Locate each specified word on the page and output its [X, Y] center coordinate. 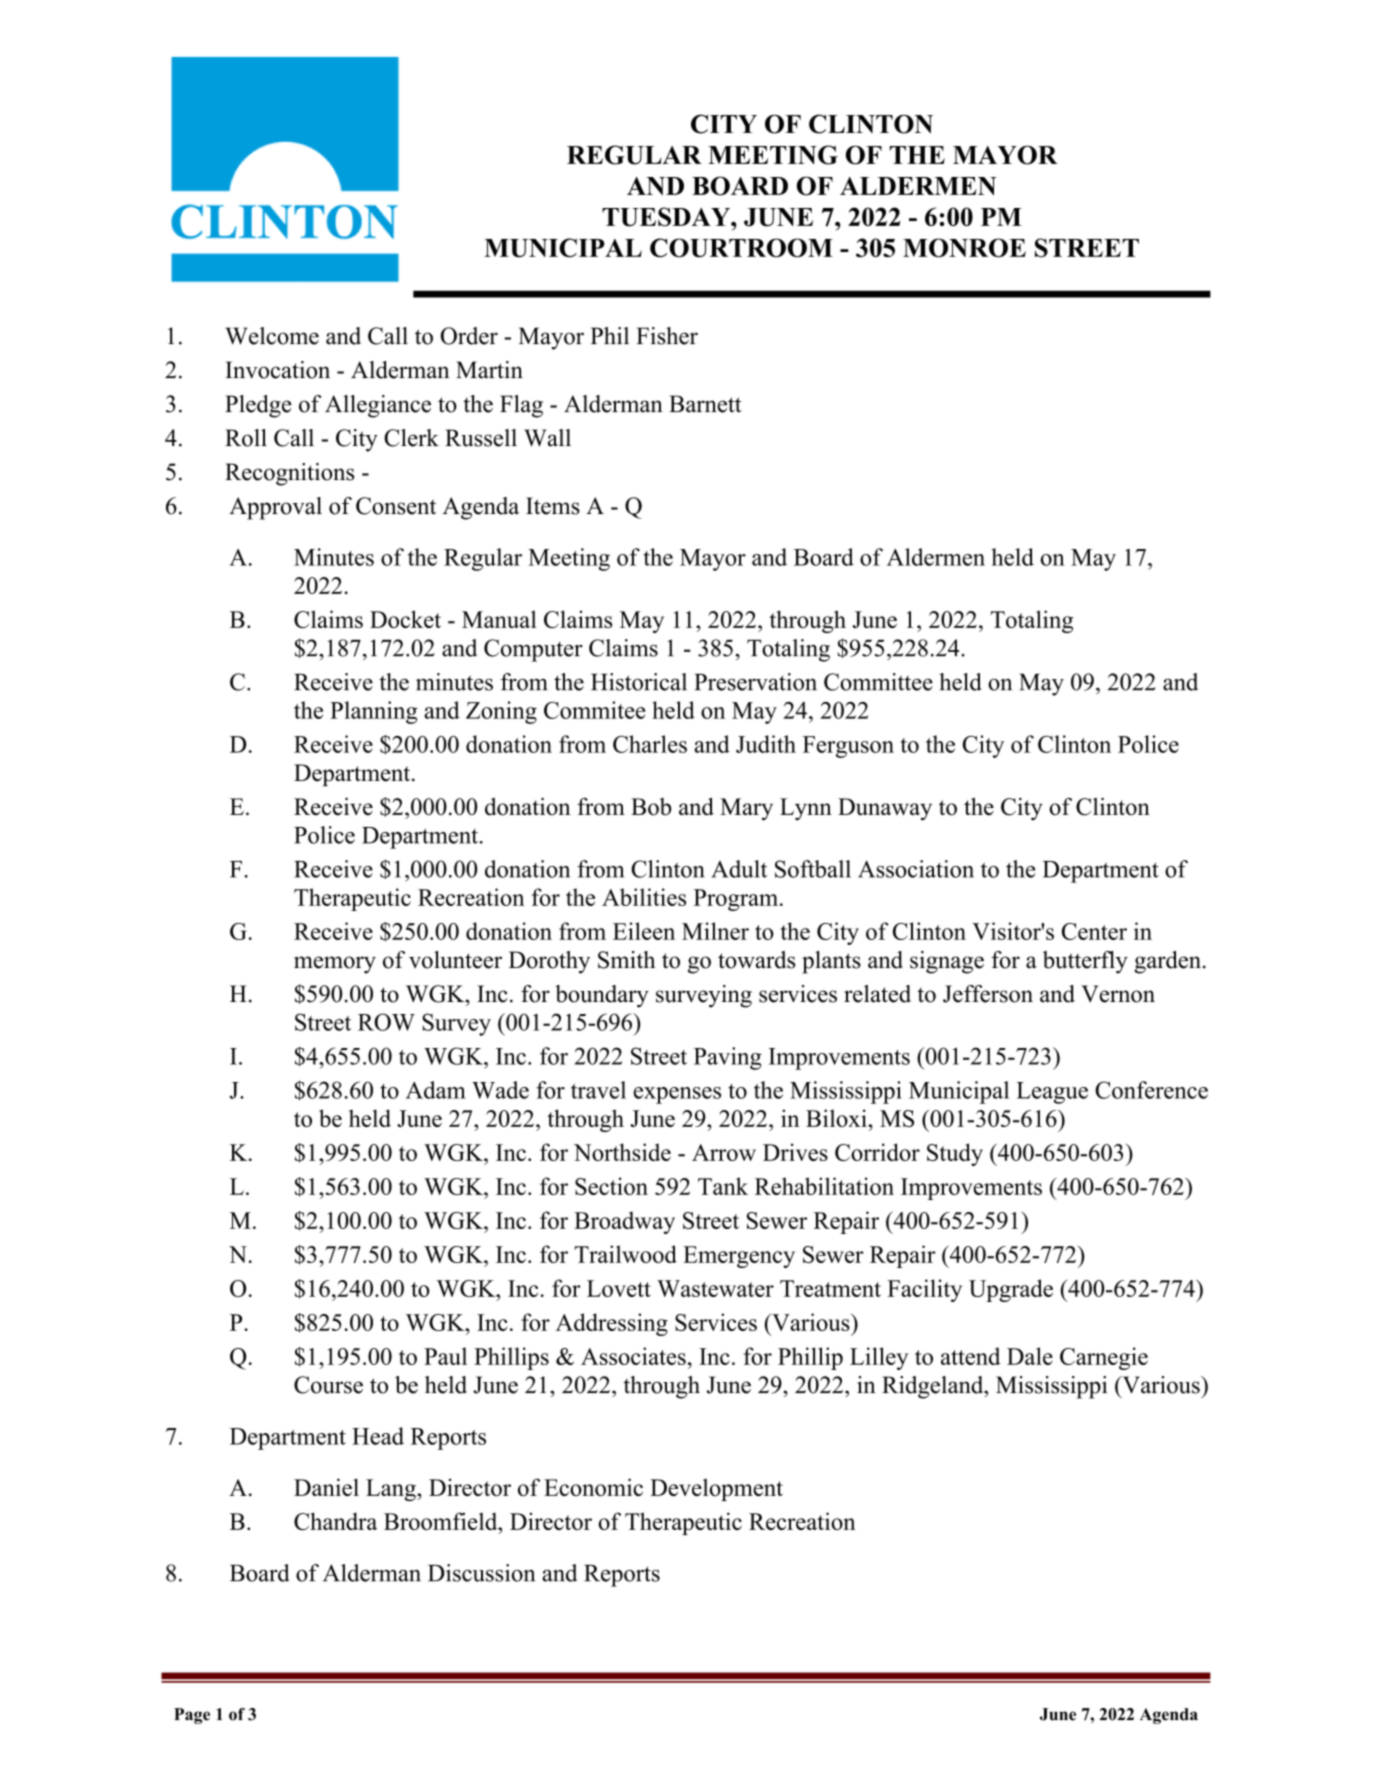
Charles [650, 744]
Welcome [272, 336]
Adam [436, 1090]
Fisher [667, 336]
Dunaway [885, 809]
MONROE [964, 247]
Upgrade [1011, 1290]
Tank [723, 1186]
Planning [374, 712]
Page [192, 1716]
